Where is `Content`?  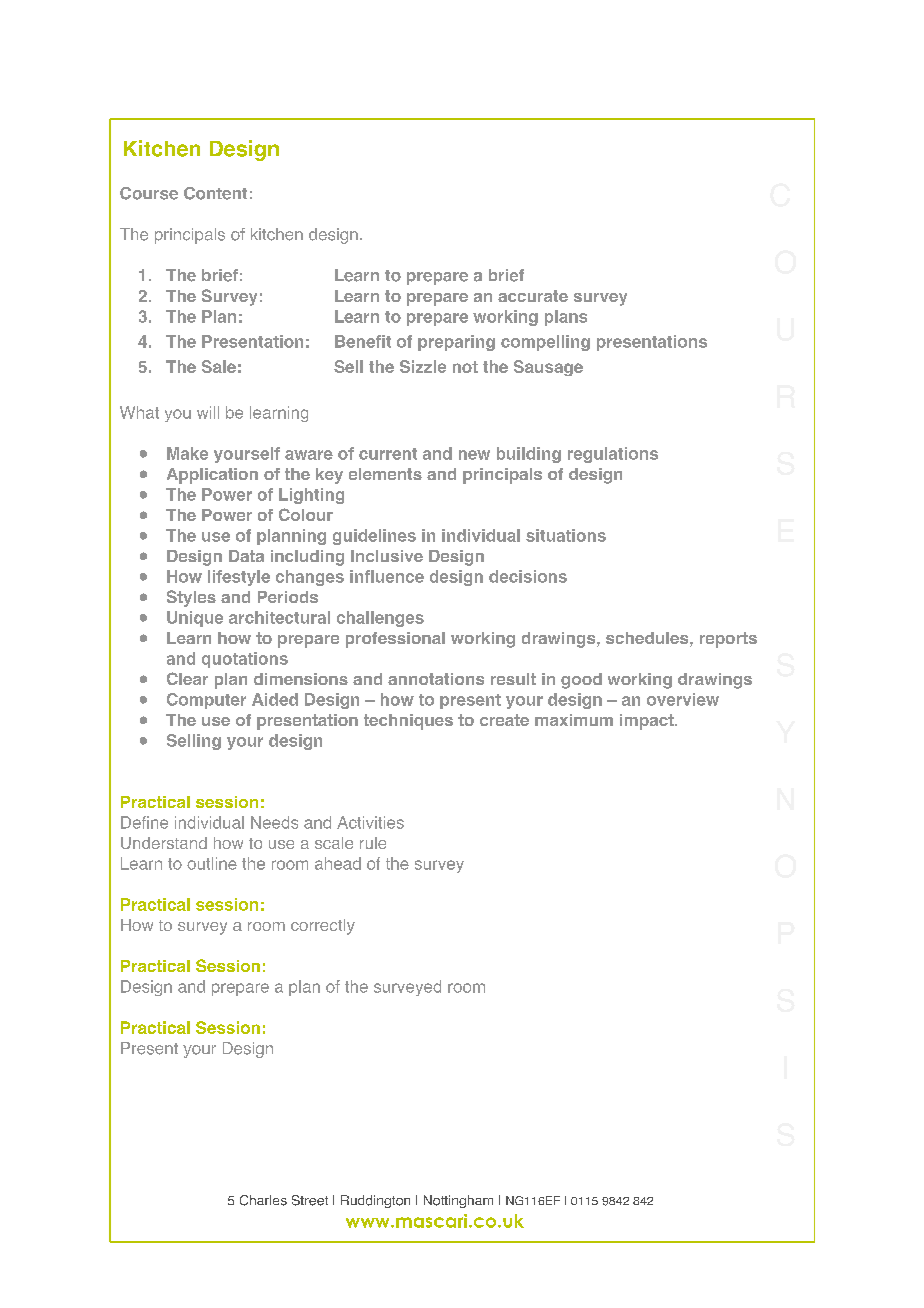
Content is located at coordinates (215, 193).
